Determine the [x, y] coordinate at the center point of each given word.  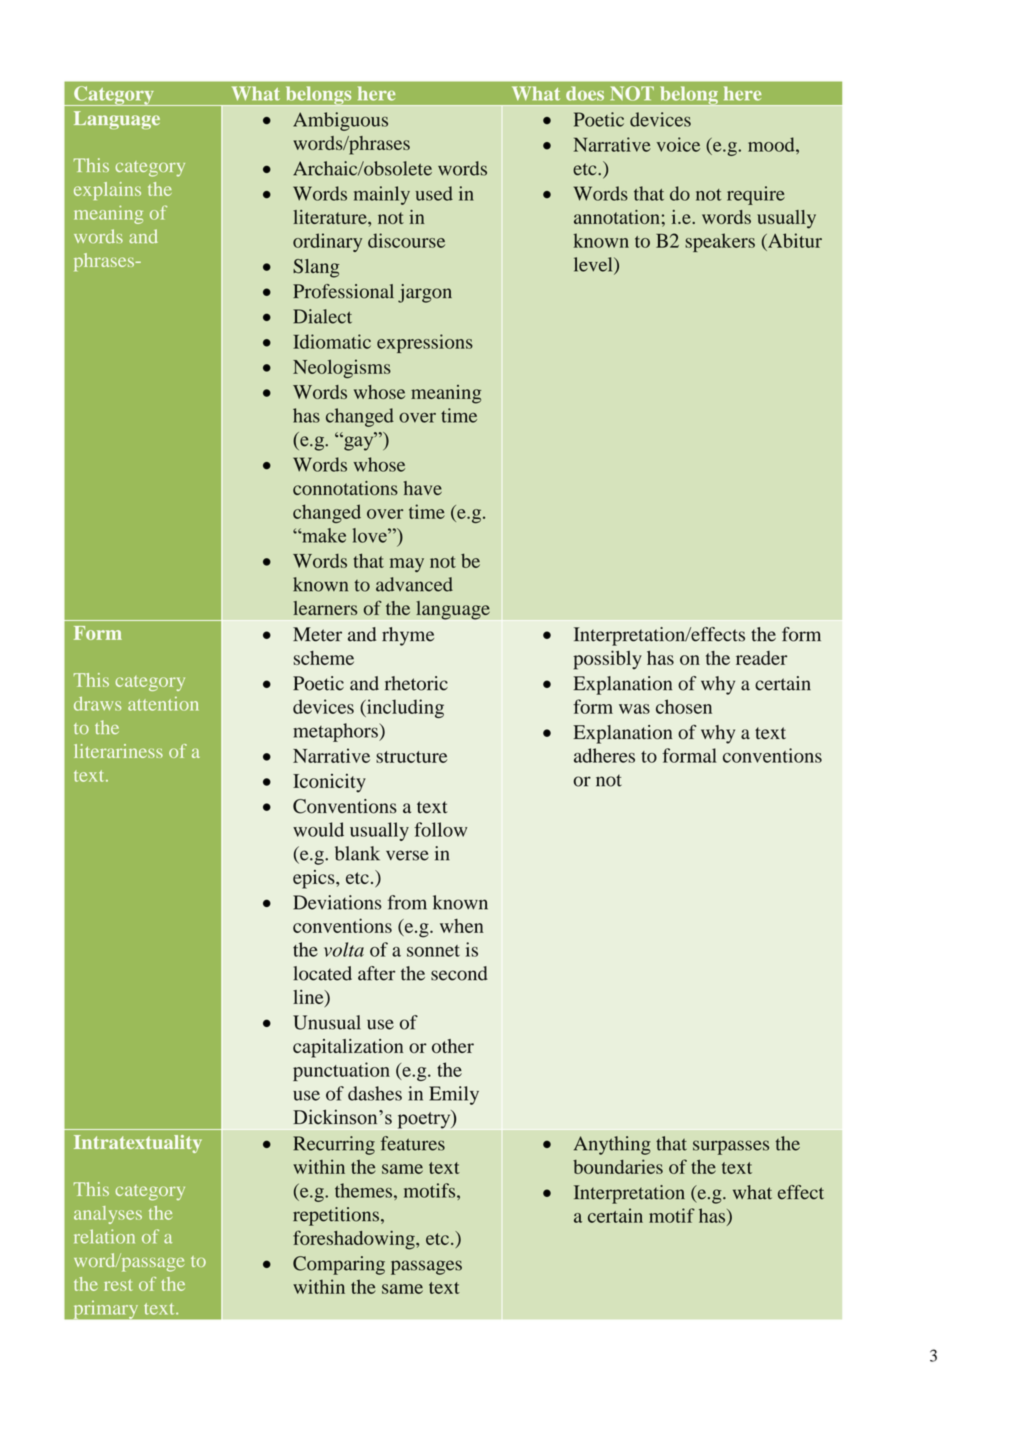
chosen [684, 706]
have [423, 488]
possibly [607, 660]
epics [315, 879]
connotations [345, 488]
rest [118, 1285]
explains [107, 191]
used [434, 193]
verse [407, 855]
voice [678, 144]
